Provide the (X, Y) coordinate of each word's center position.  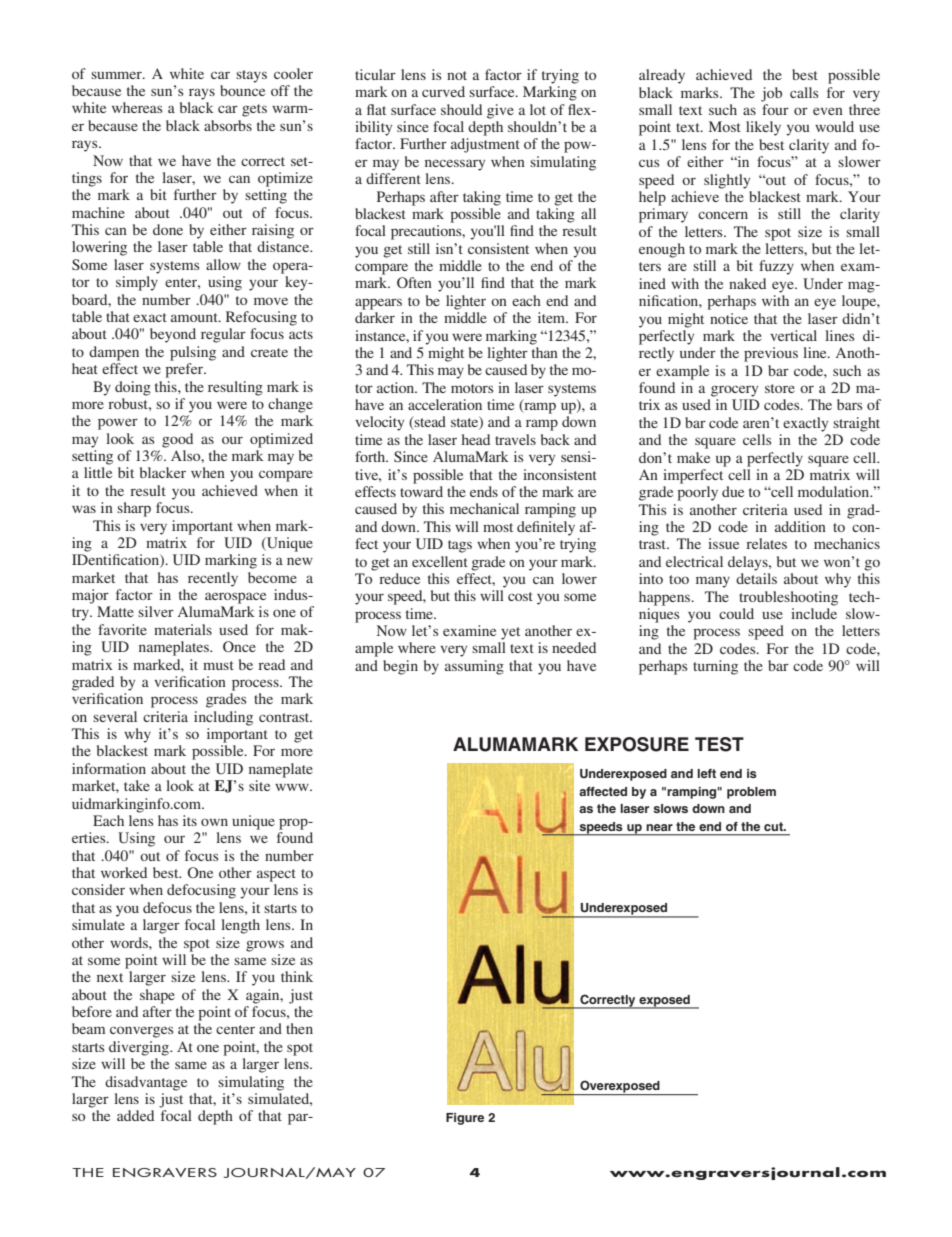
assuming (474, 667)
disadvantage (146, 1083)
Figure (465, 1119)
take (137, 785)
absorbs (228, 125)
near (659, 827)
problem (751, 793)
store (780, 388)
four (775, 109)
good (177, 440)
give (500, 111)
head (476, 439)
